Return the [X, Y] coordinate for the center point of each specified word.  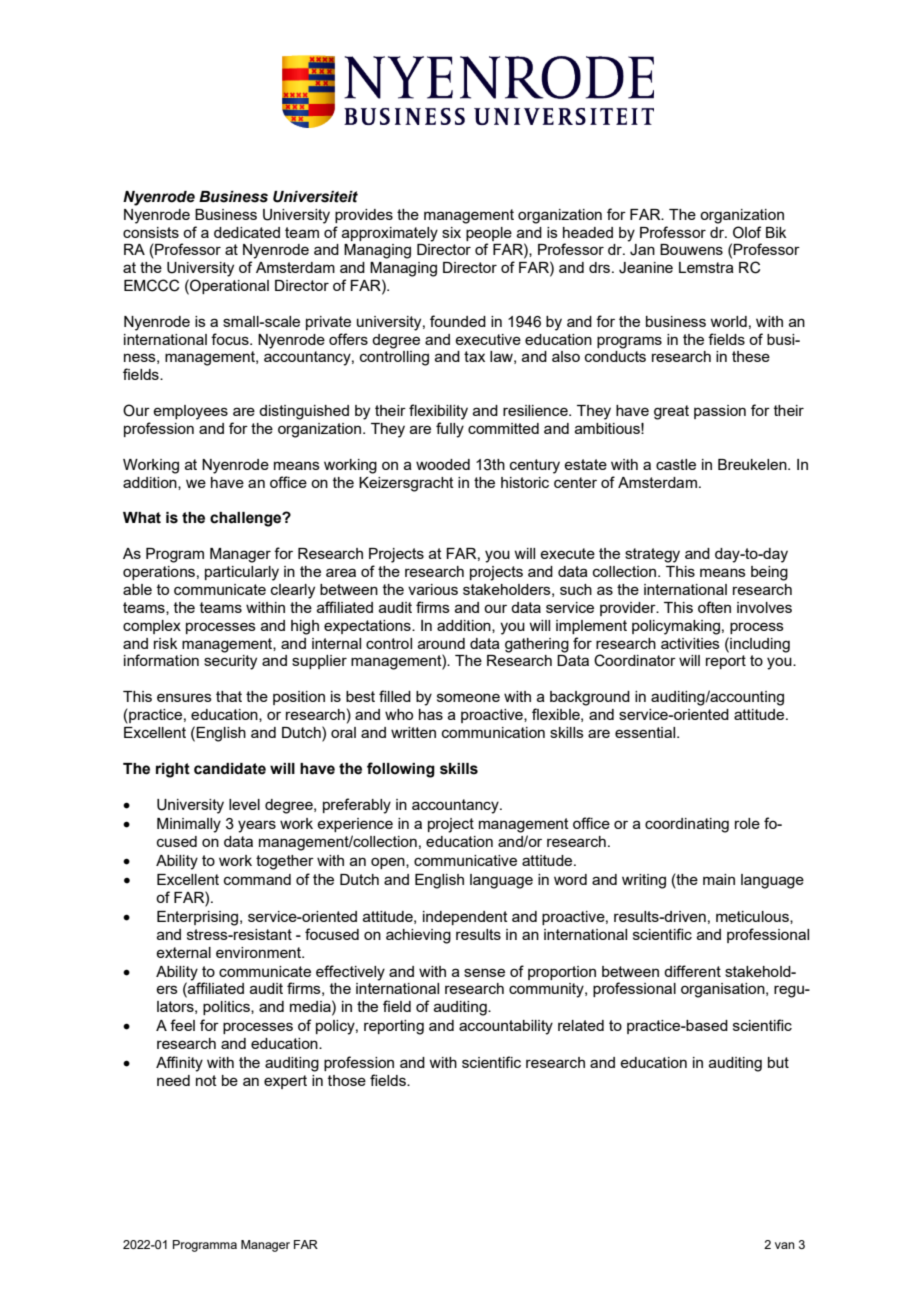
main [719, 879]
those [347, 1080]
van [785, 1245]
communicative [465, 860]
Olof [747, 232]
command [257, 879]
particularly [242, 573]
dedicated [247, 232]
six [451, 232]
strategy [652, 555]
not [206, 1080]
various [433, 589]
